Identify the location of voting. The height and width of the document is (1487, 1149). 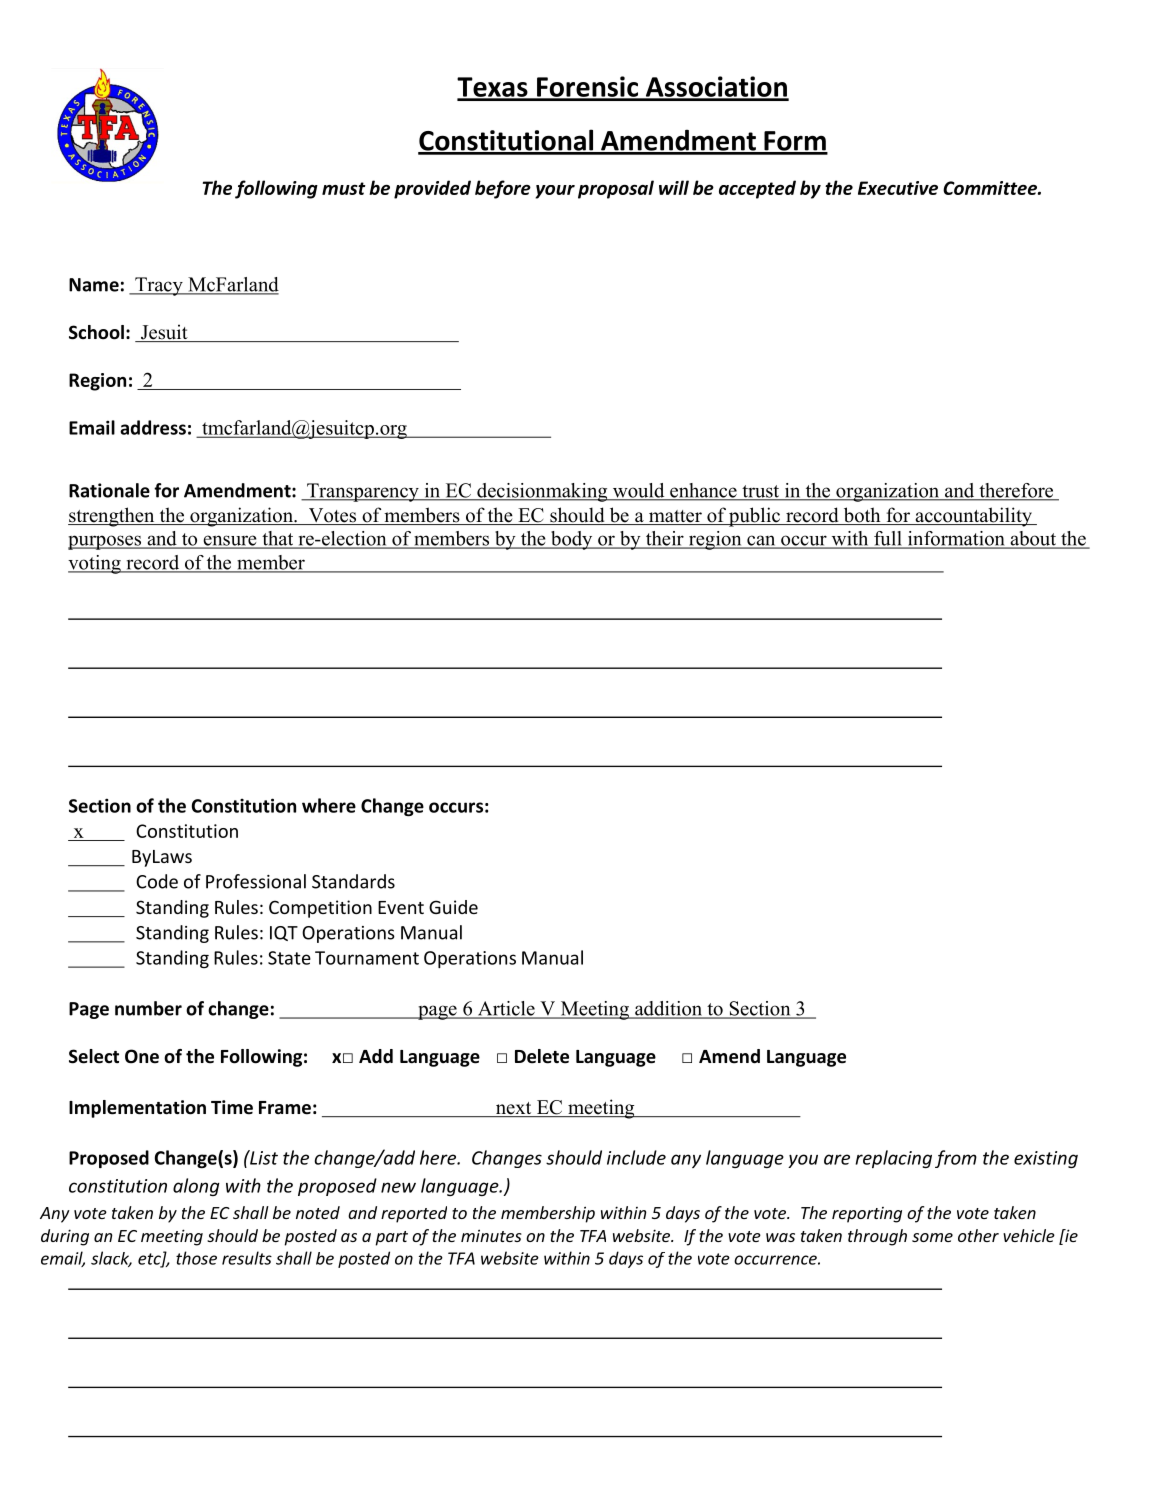
(95, 564).
